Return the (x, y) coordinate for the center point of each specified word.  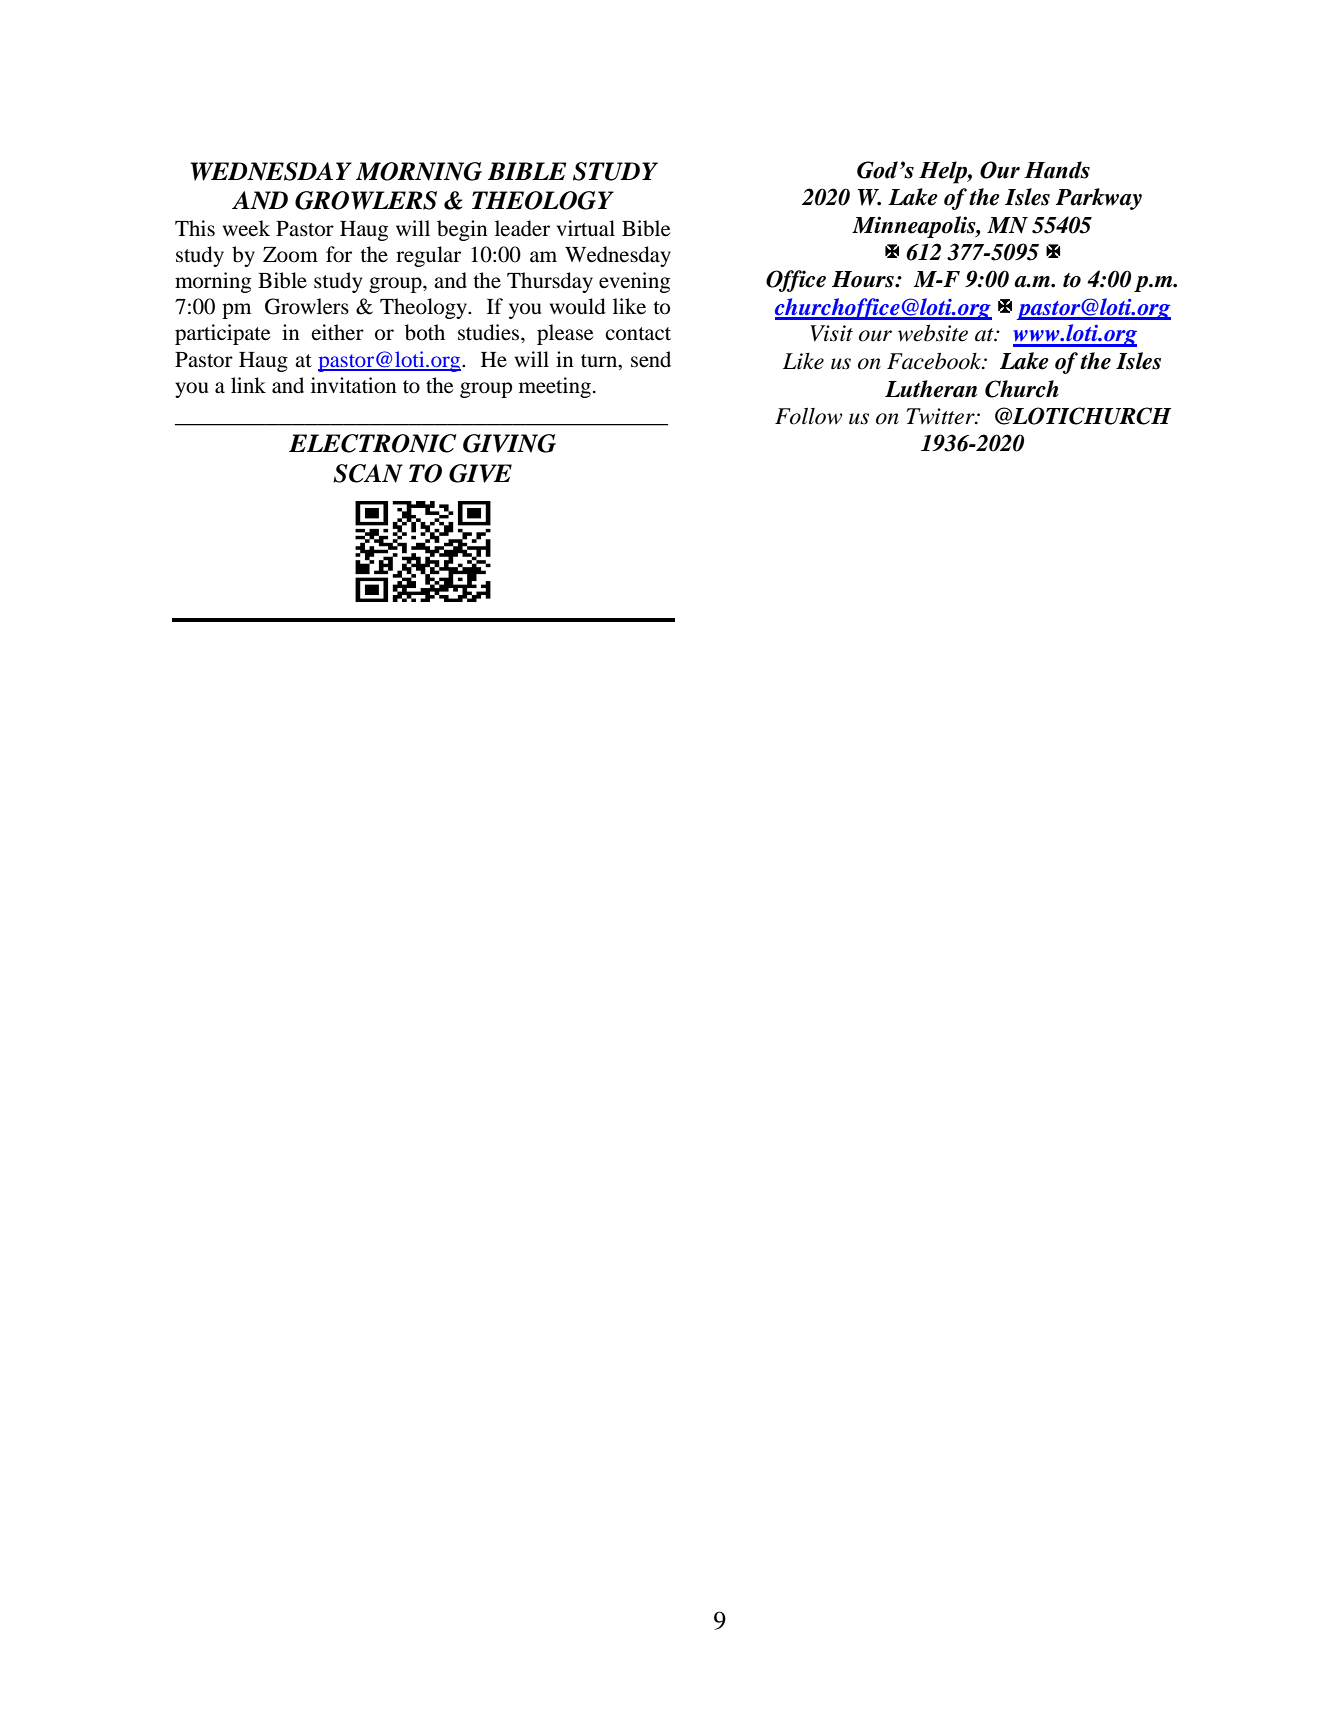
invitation (354, 385)
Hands (1057, 170)
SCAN (368, 473)
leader (522, 228)
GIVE (480, 473)
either (337, 332)
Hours (864, 279)
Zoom (290, 255)
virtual (586, 228)
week (246, 228)
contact (638, 334)
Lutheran (931, 389)
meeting (555, 387)
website (933, 333)
